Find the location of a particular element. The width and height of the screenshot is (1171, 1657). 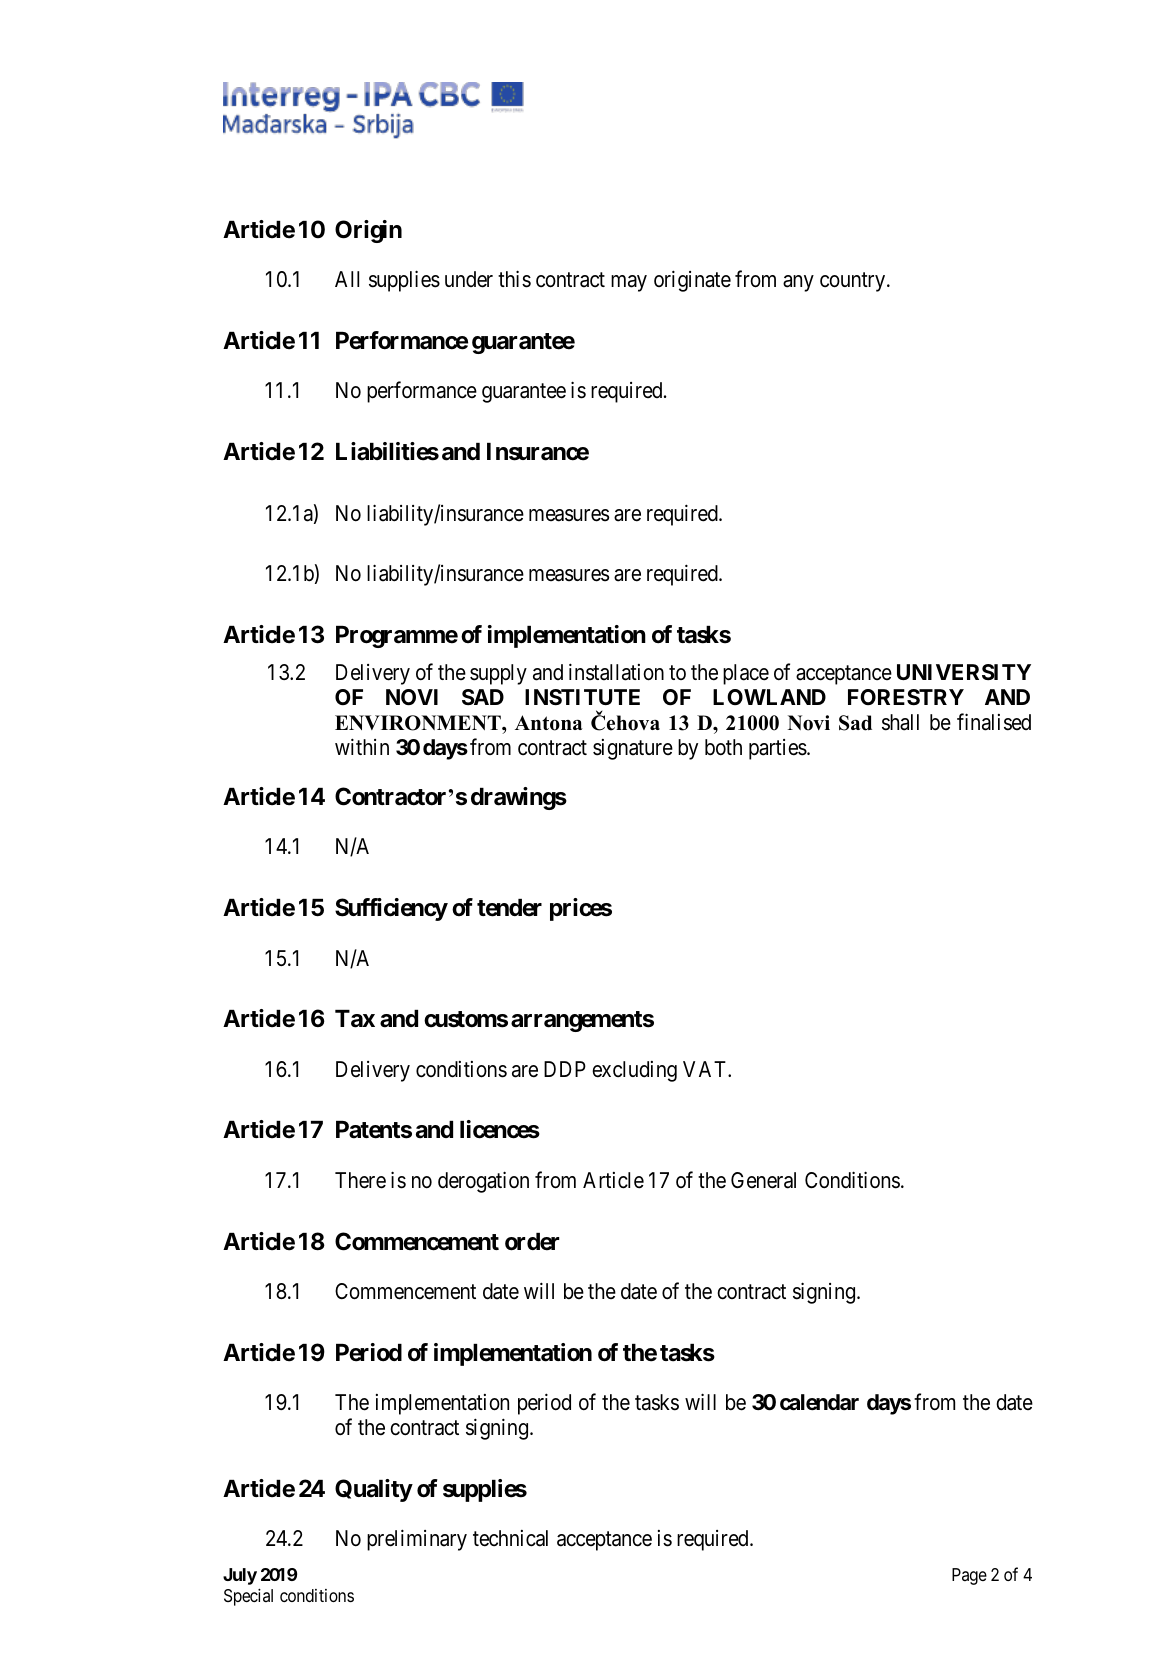

General is located at coordinates (763, 1180).
